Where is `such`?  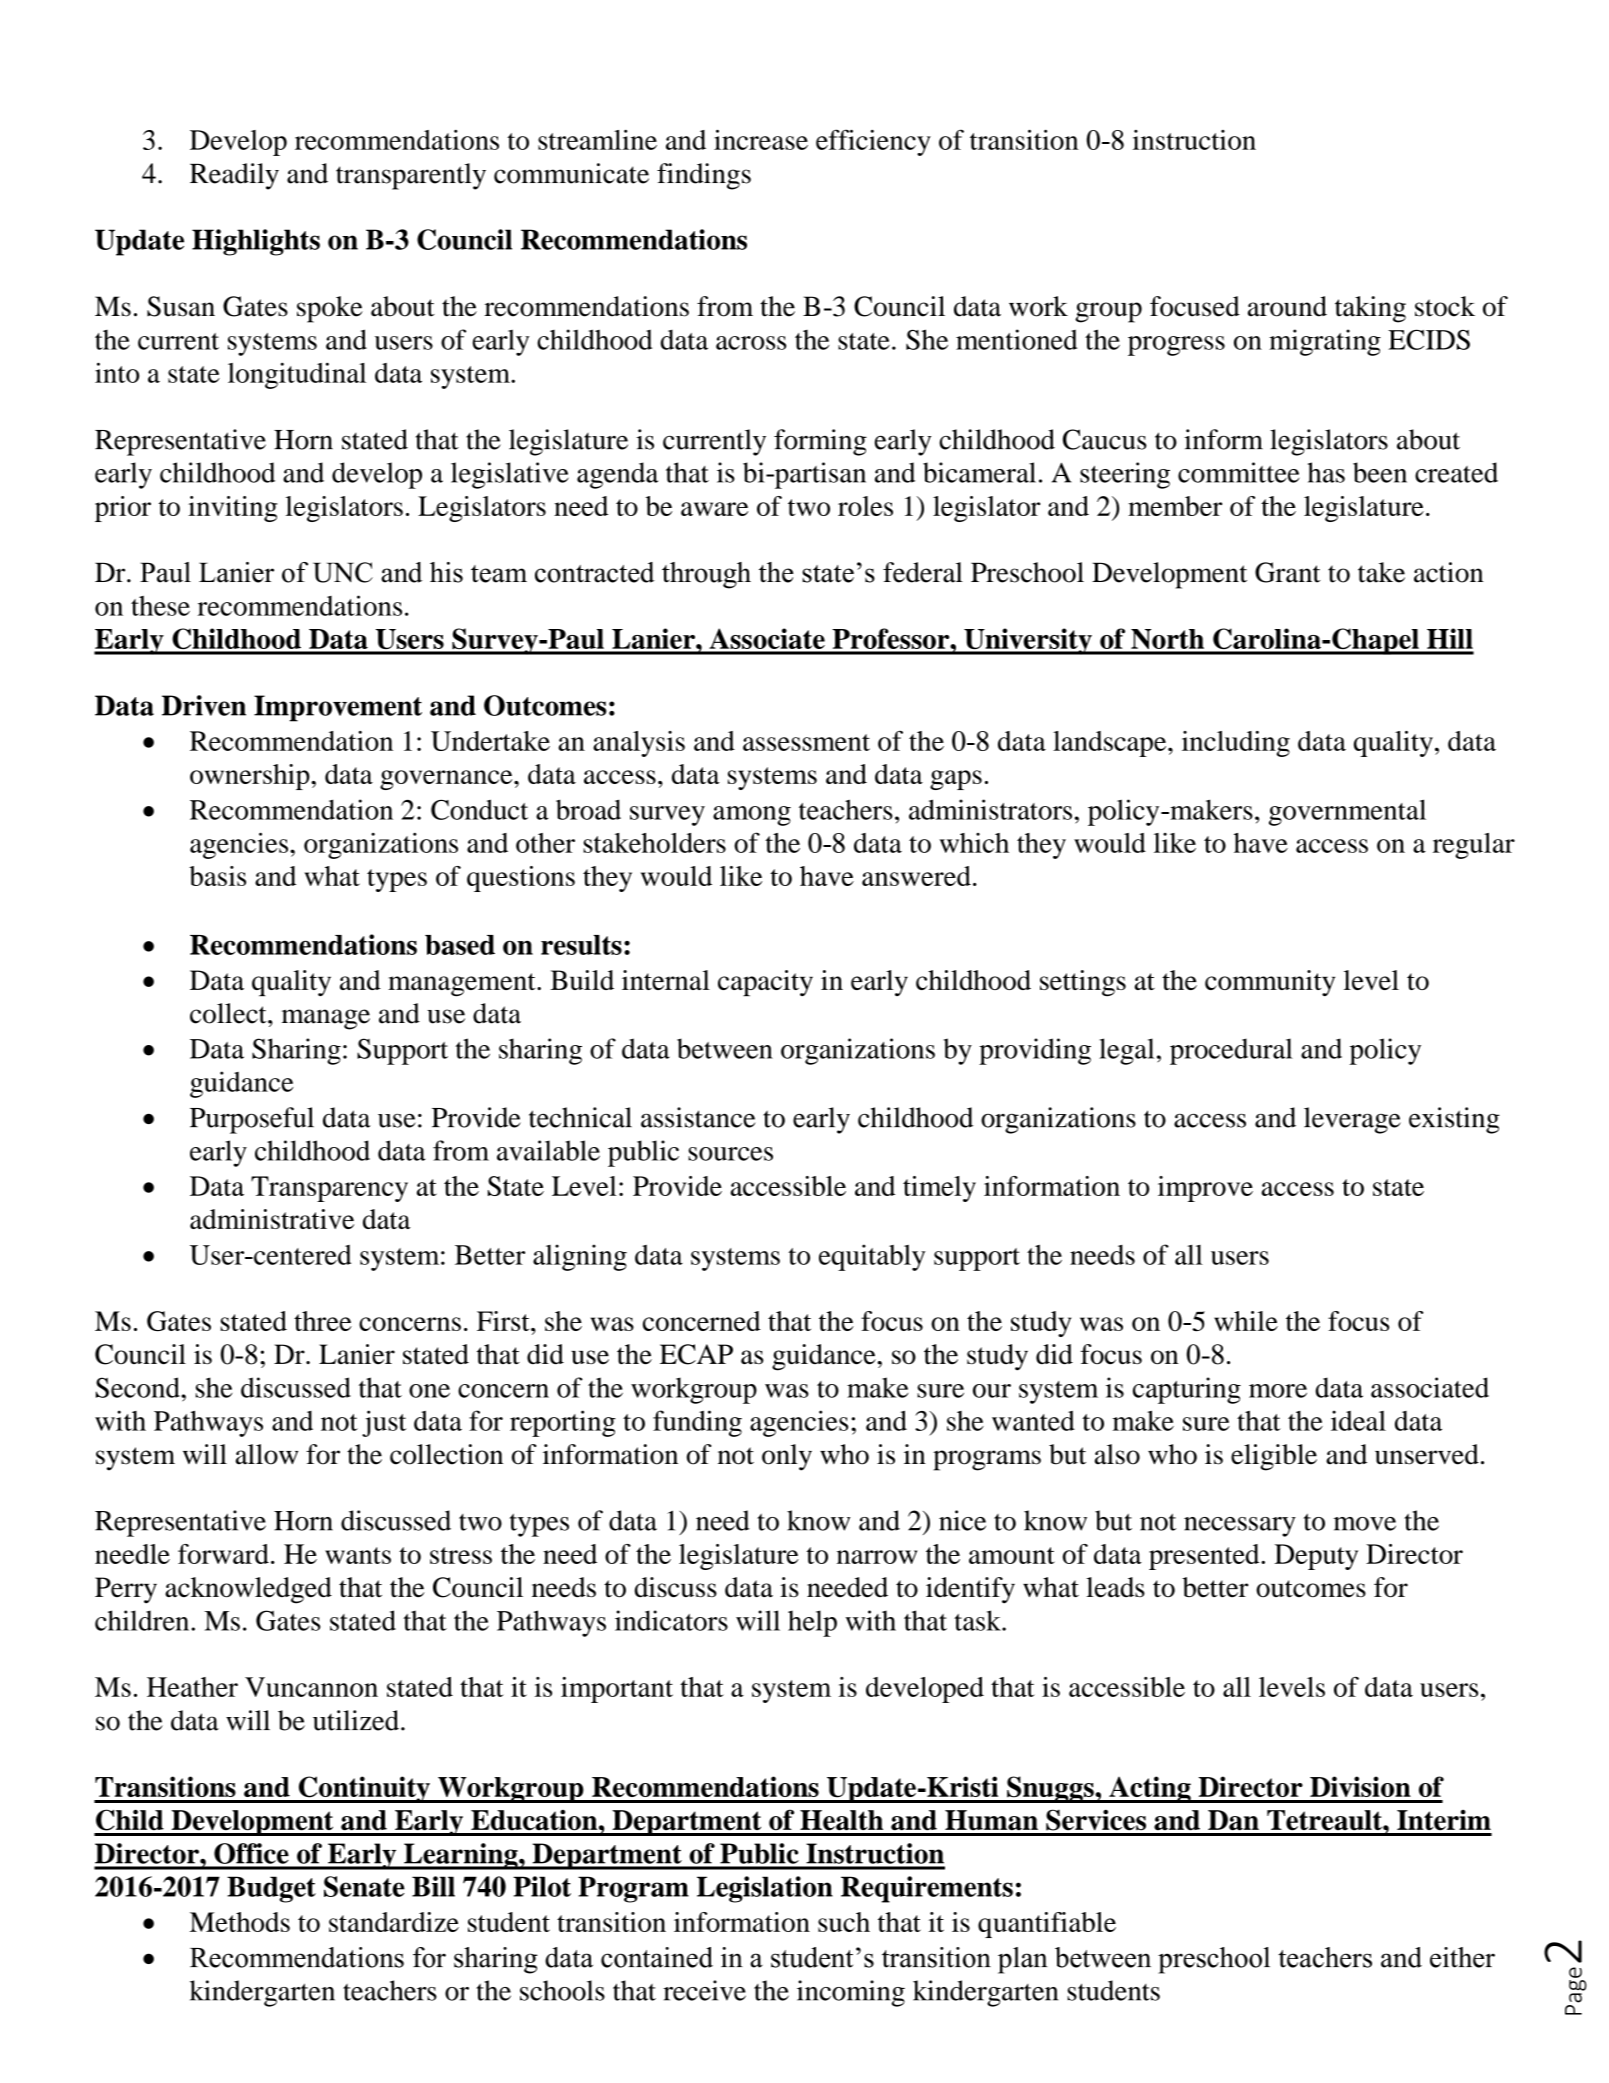
such is located at coordinates (844, 1922).
